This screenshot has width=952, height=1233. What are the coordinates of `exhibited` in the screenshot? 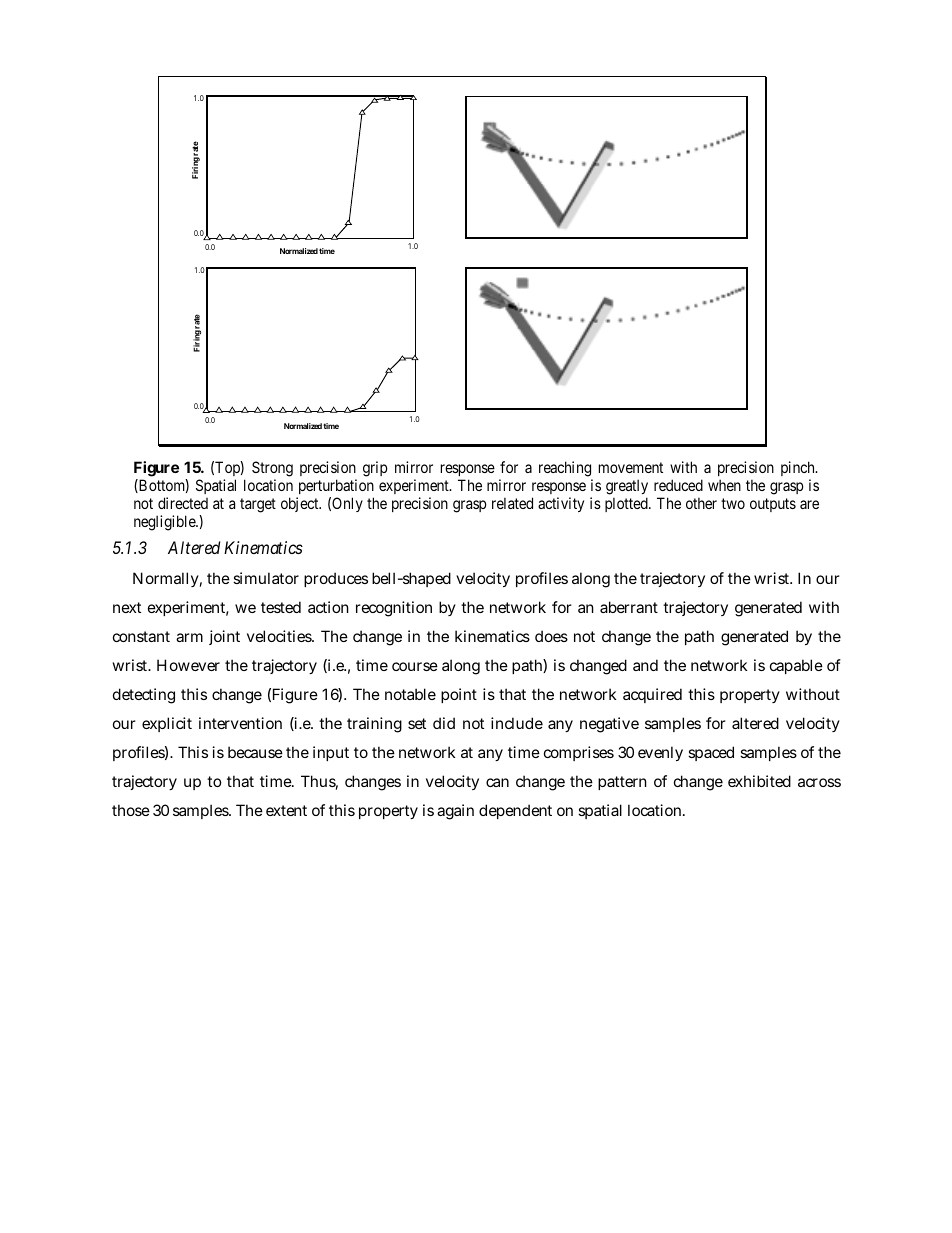 It's located at (759, 781).
